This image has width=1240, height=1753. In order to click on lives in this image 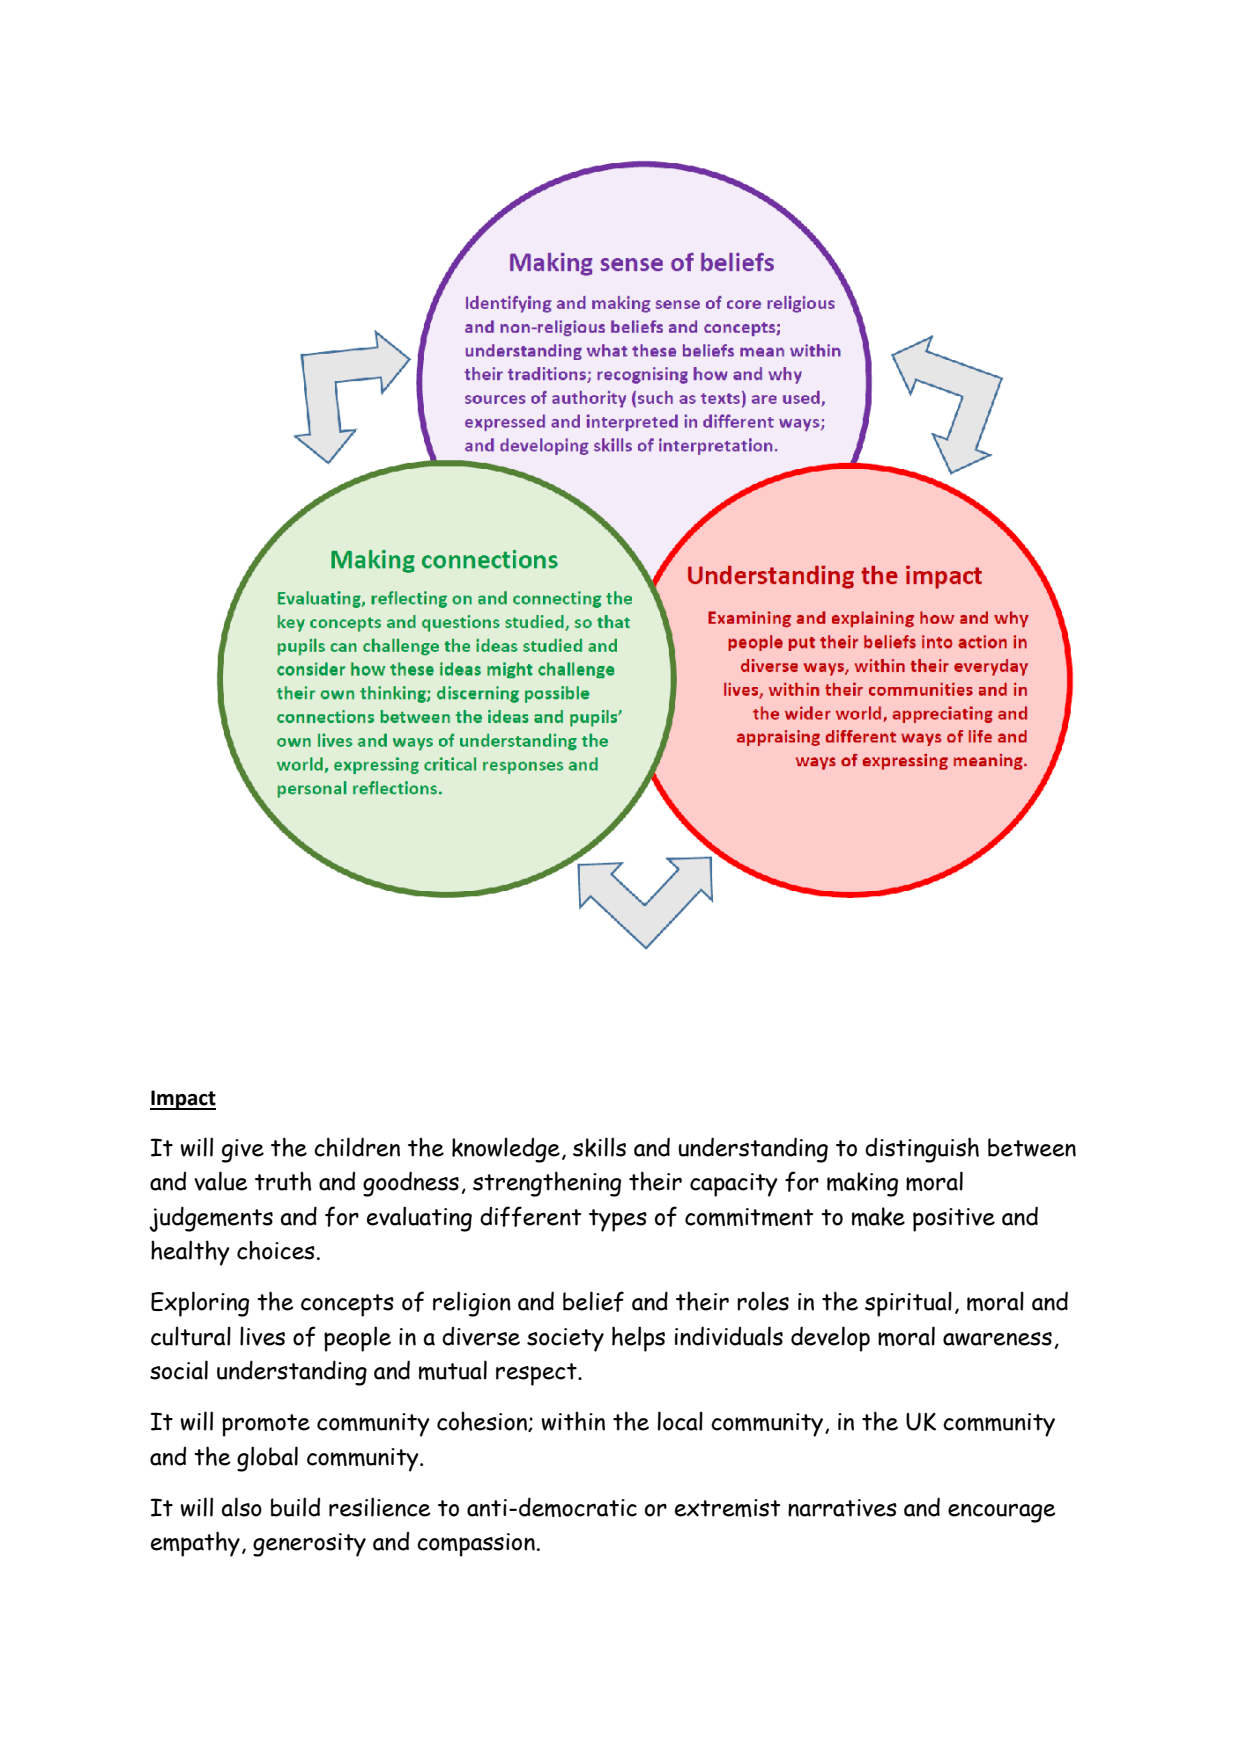, I will do `click(262, 1336)`.
